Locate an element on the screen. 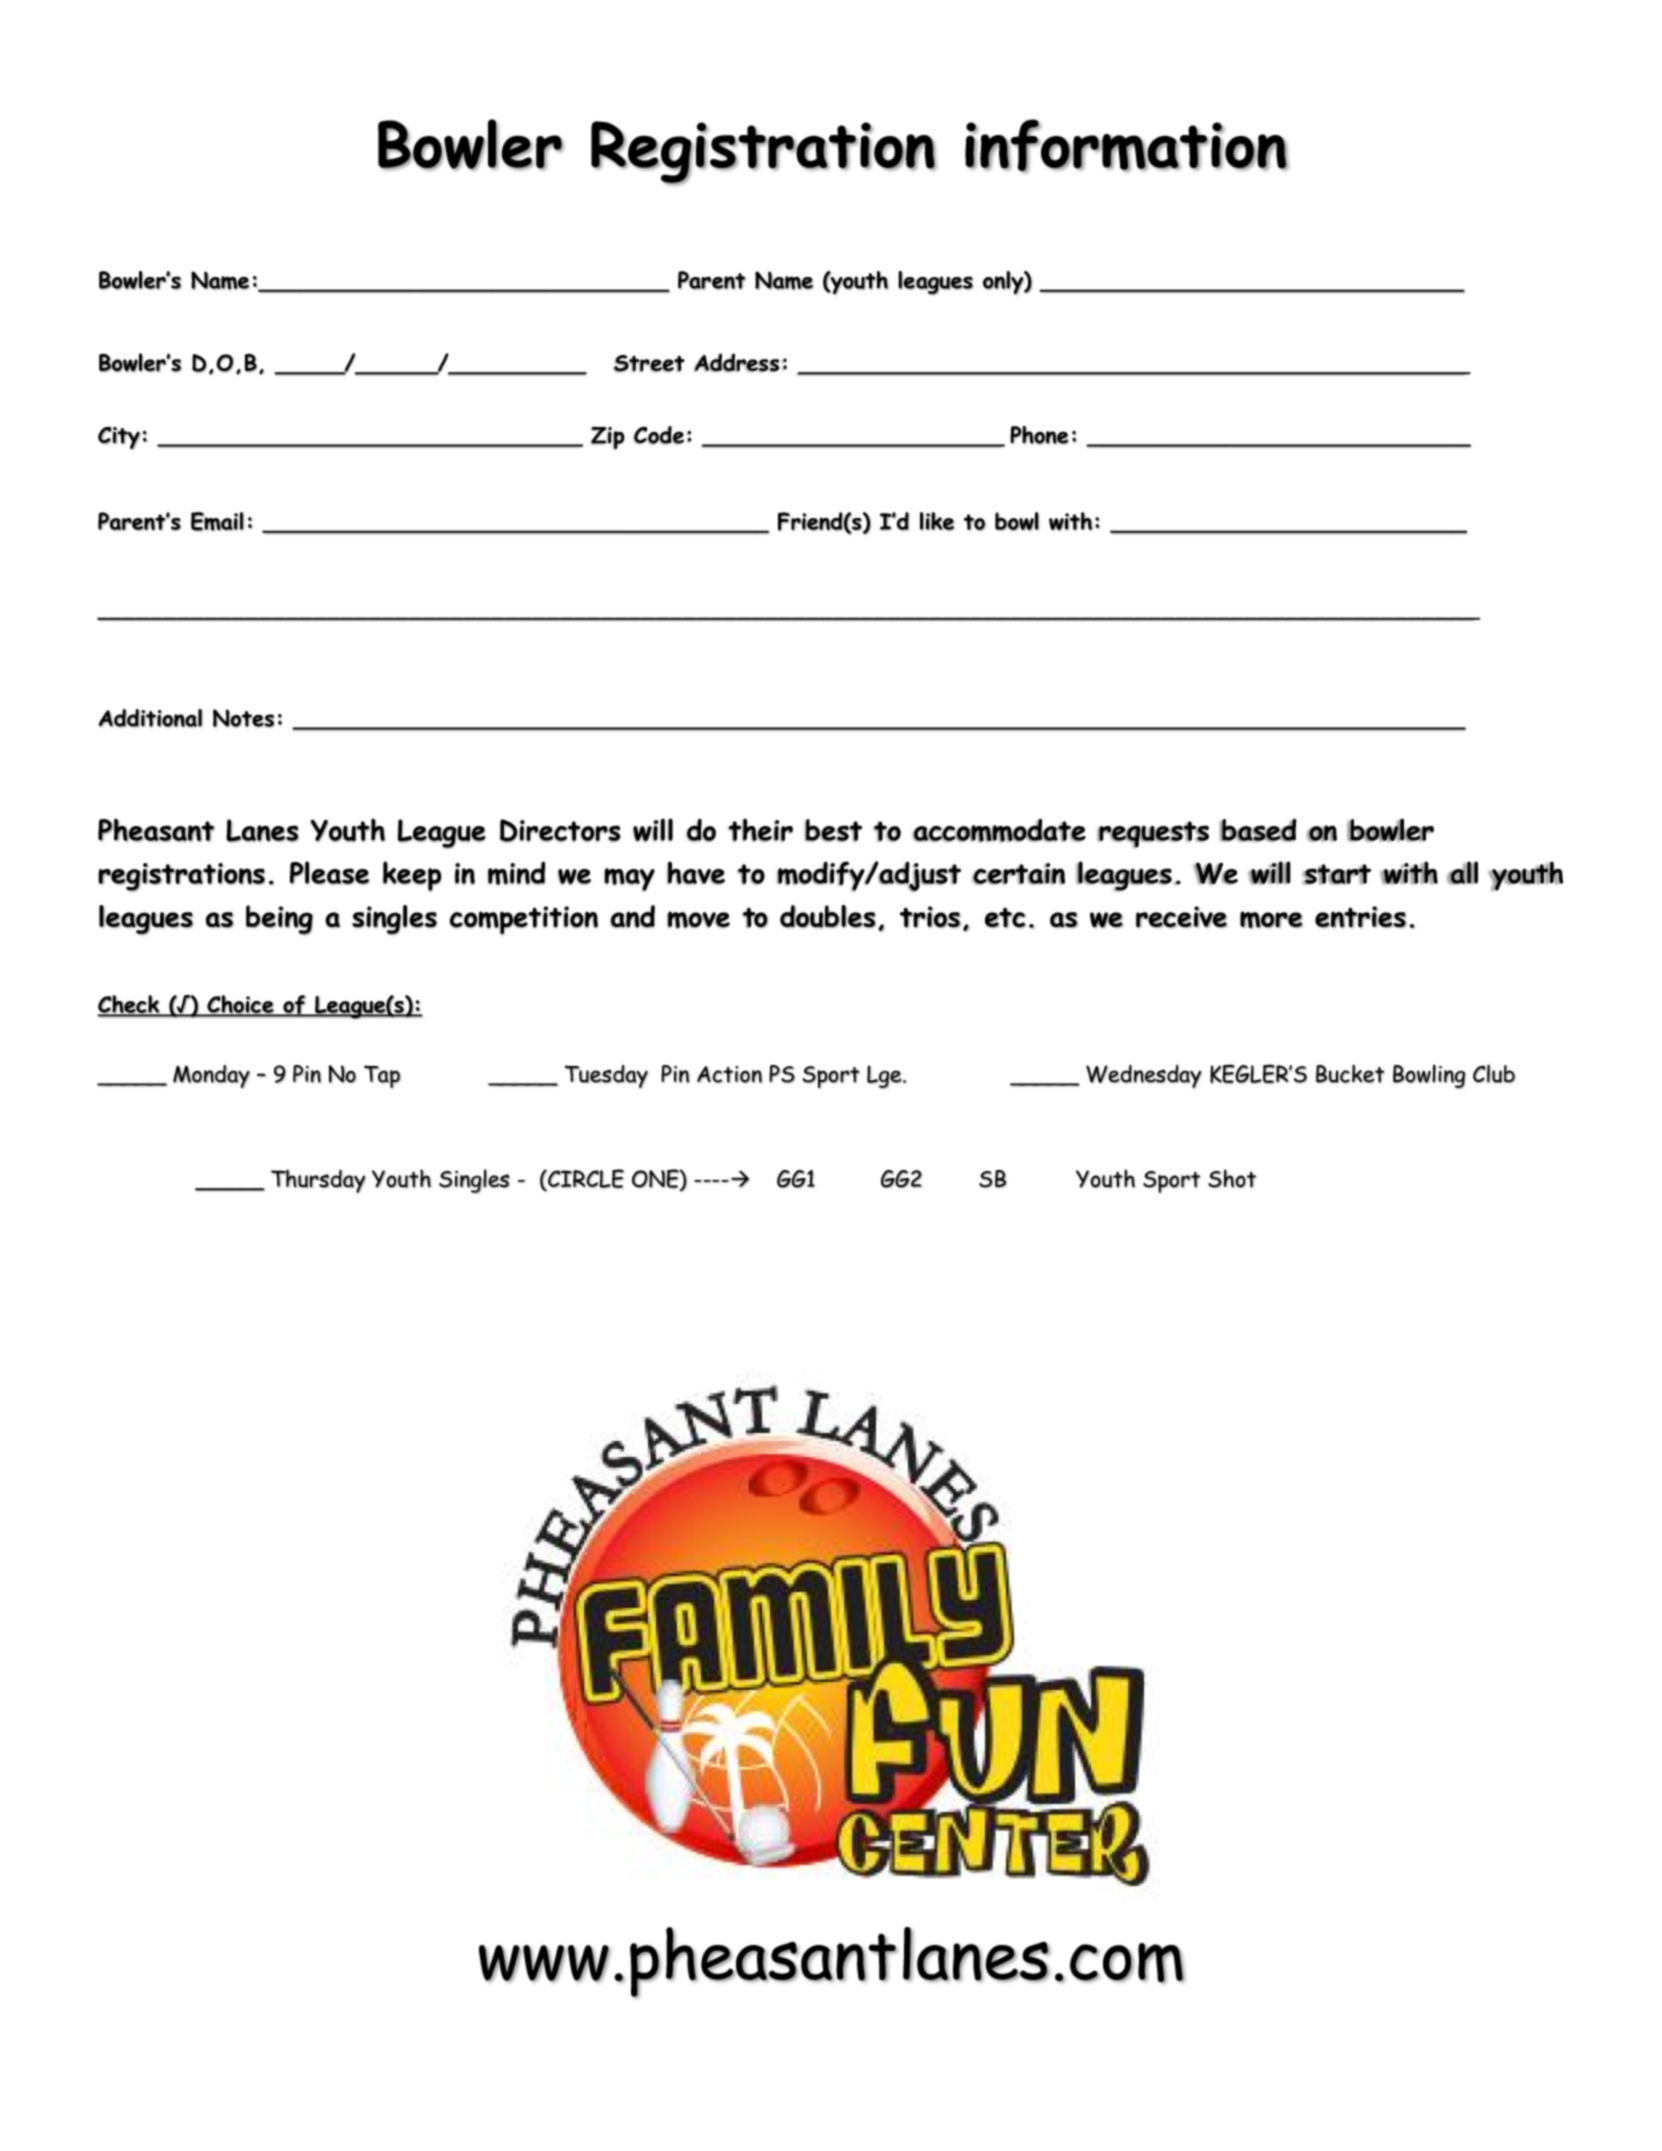  City is located at coordinates (119, 437).
